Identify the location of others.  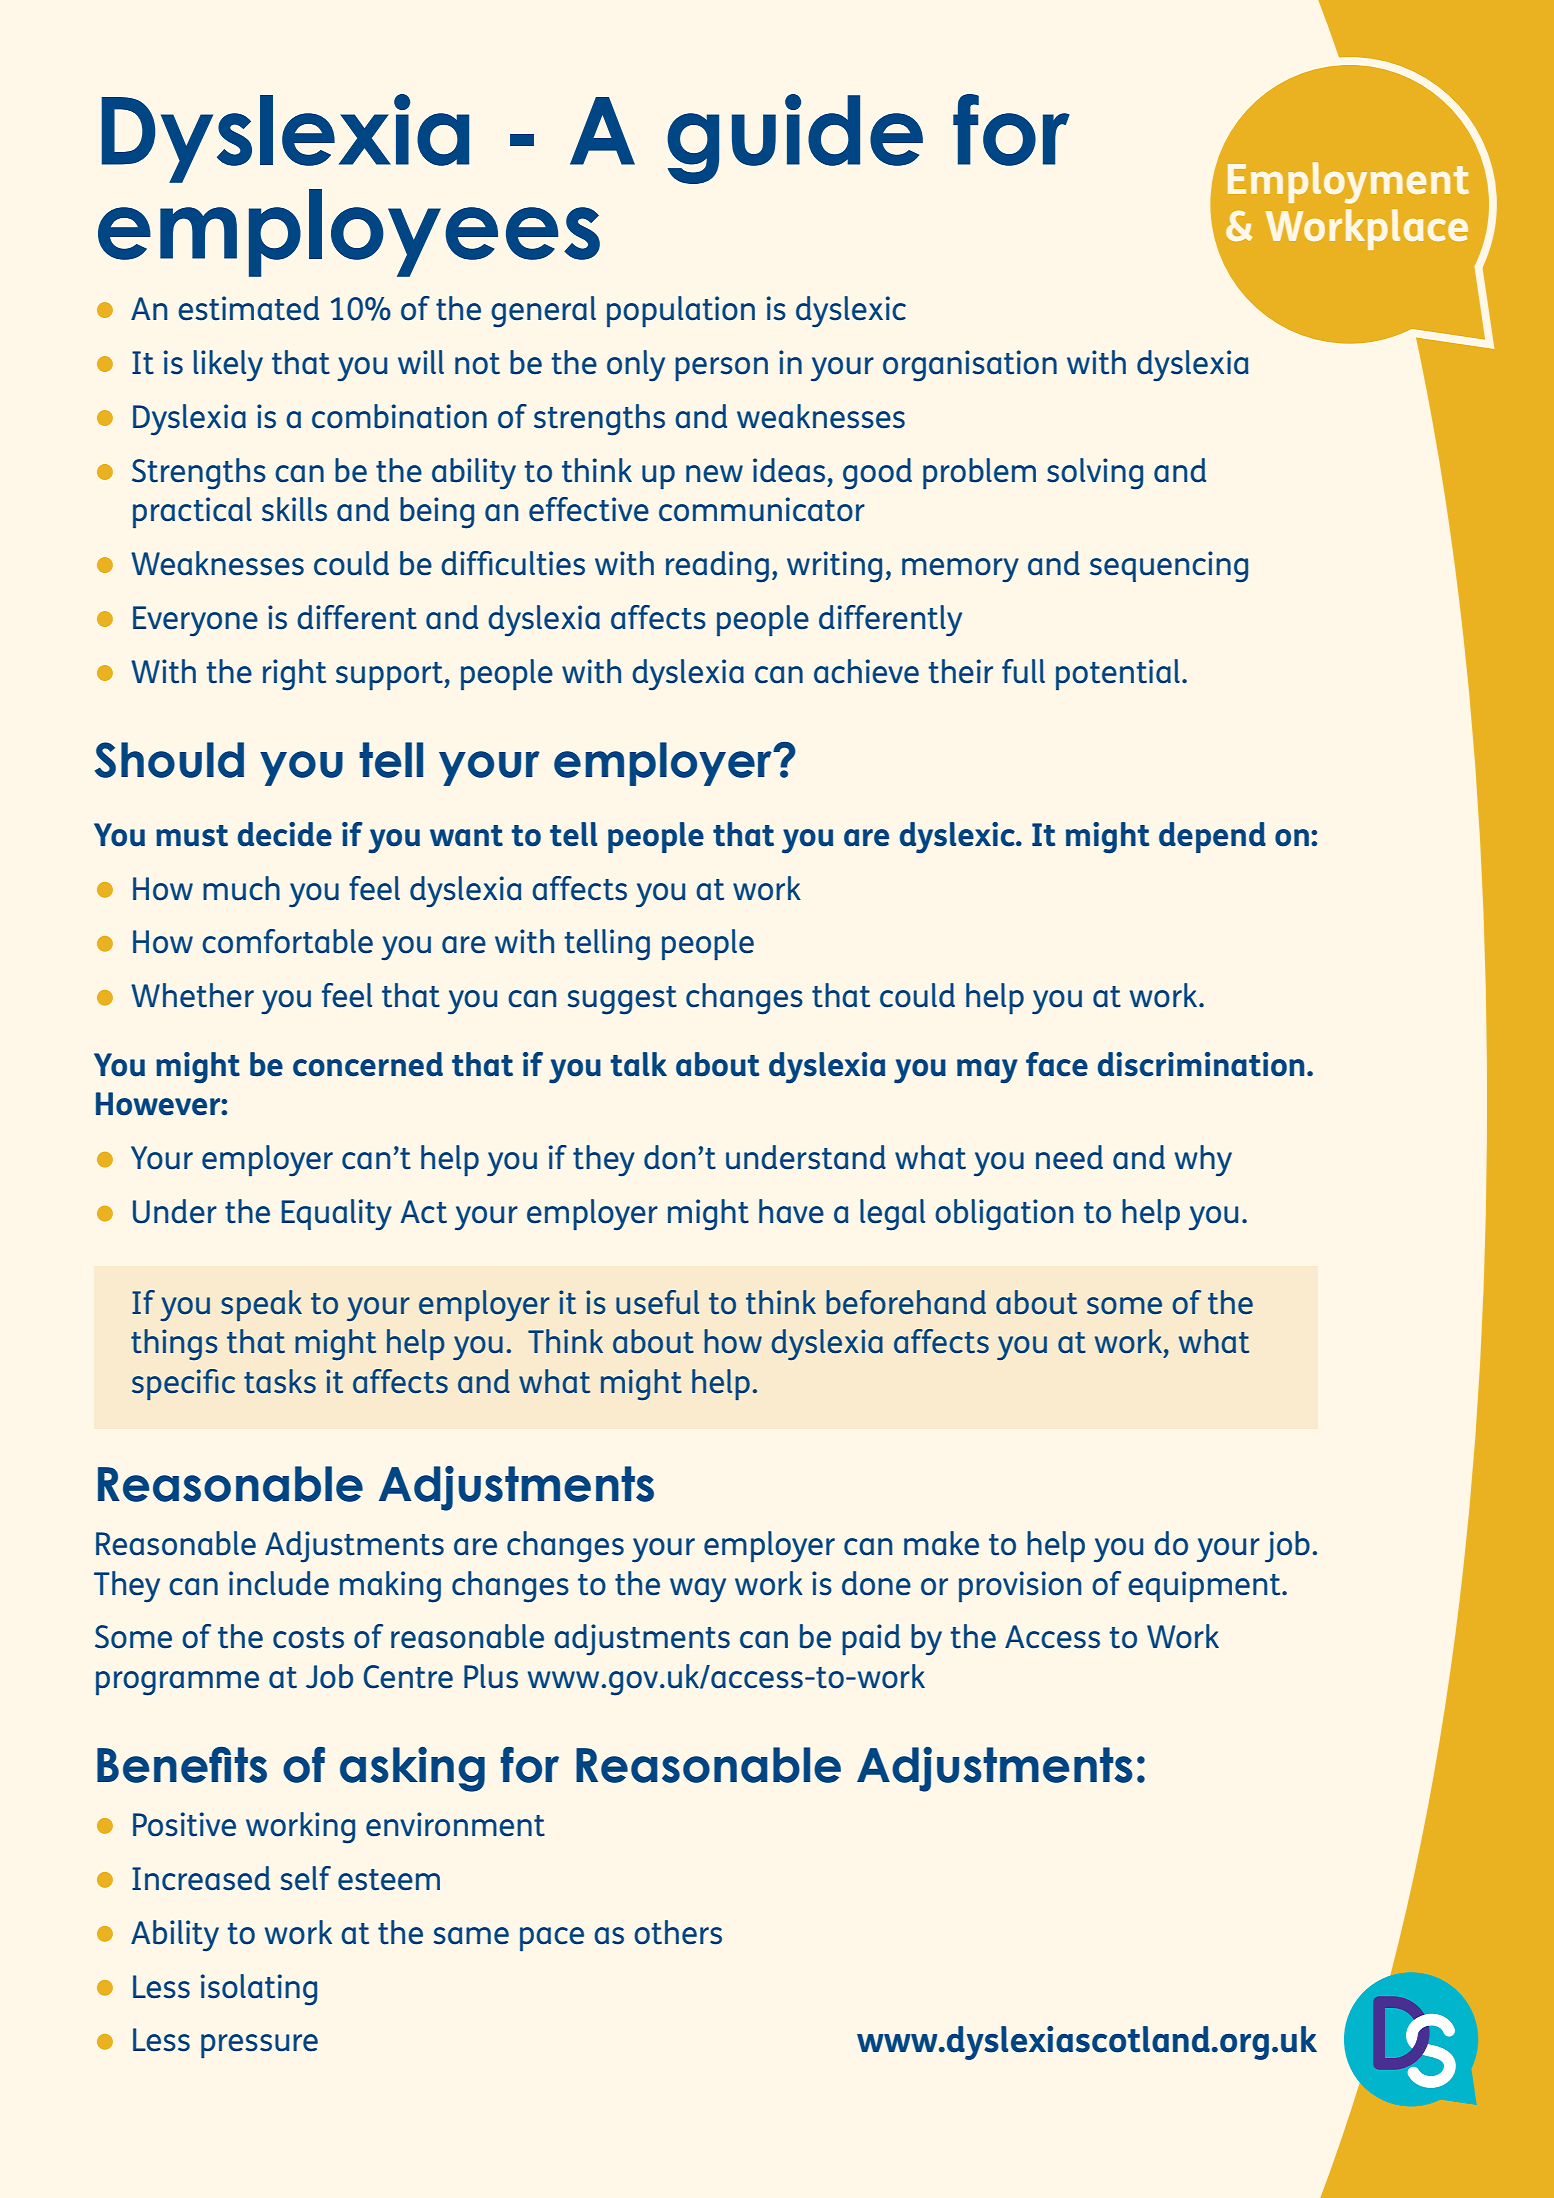
(678, 1932).
